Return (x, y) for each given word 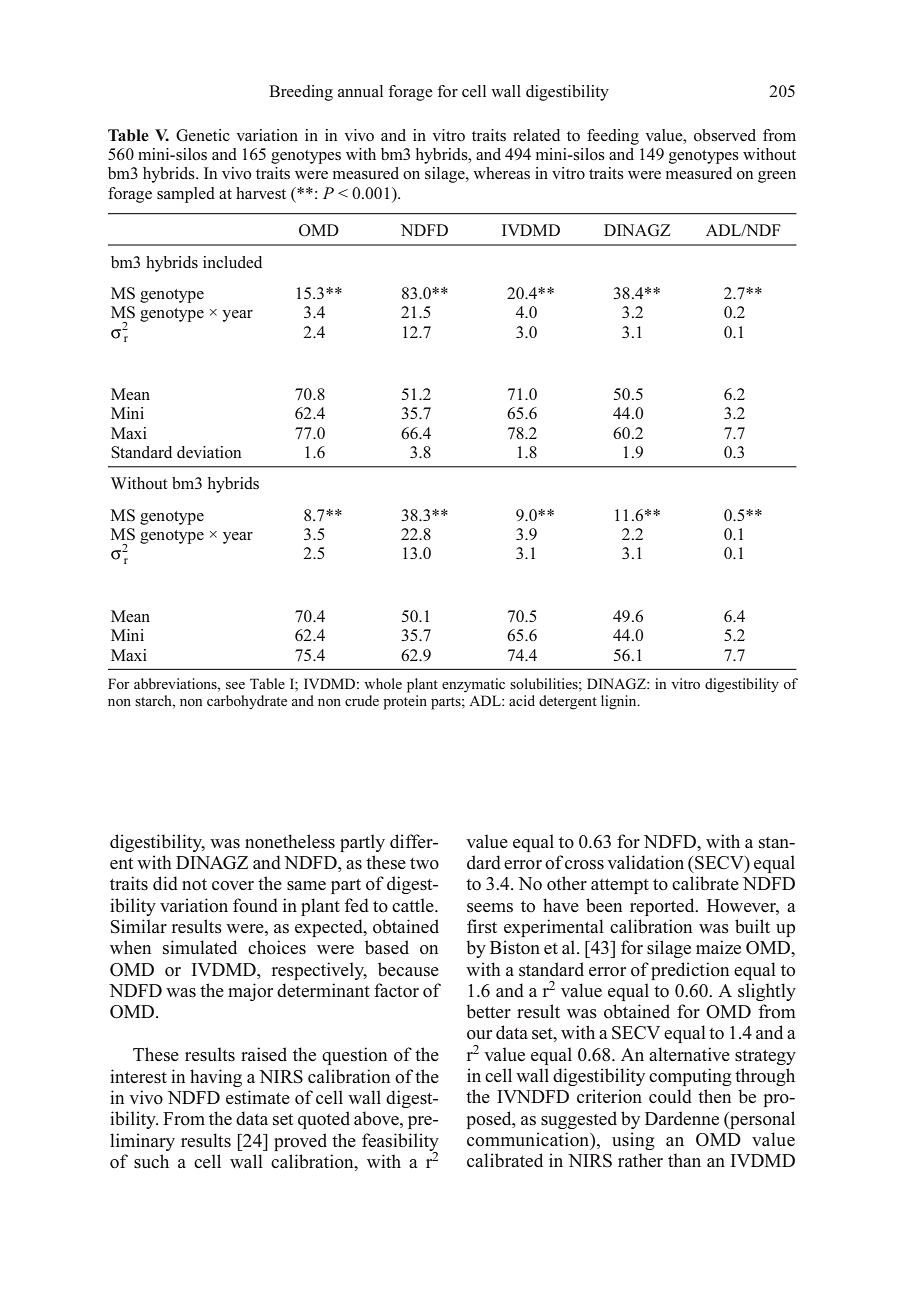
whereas (501, 173)
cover (233, 886)
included (232, 262)
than (684, 1160)
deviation (209, 452)
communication (529, 1139)
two (424, 864)
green (777, 177)
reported (663, 907)
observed (725, 135)
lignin (620, 702)
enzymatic (473, 685)
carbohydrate (247, 702)
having (216, 1078)
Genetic (203, 135)
